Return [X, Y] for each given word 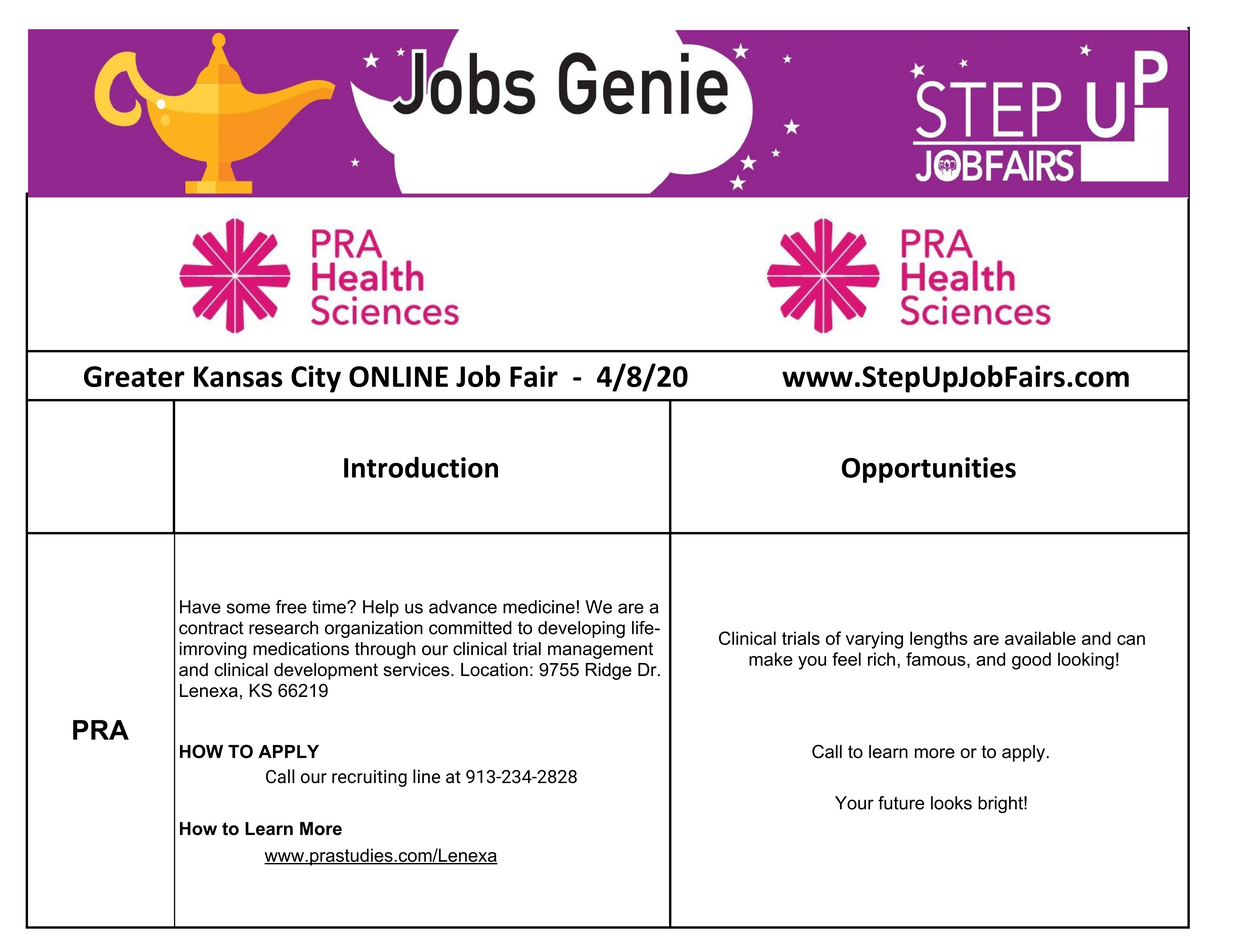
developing [581, 629]
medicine [539, 607]
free [291, 607]
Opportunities [929, 470]
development [326, 671]
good [1031, 661]
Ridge [609, 671]
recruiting [369, 778]
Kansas [238, 376]
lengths [939, 640]
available [1040, 638]
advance [463, 607]
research [283, 628]
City [316, 379]
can [1131, 640]
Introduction [421, 467]
